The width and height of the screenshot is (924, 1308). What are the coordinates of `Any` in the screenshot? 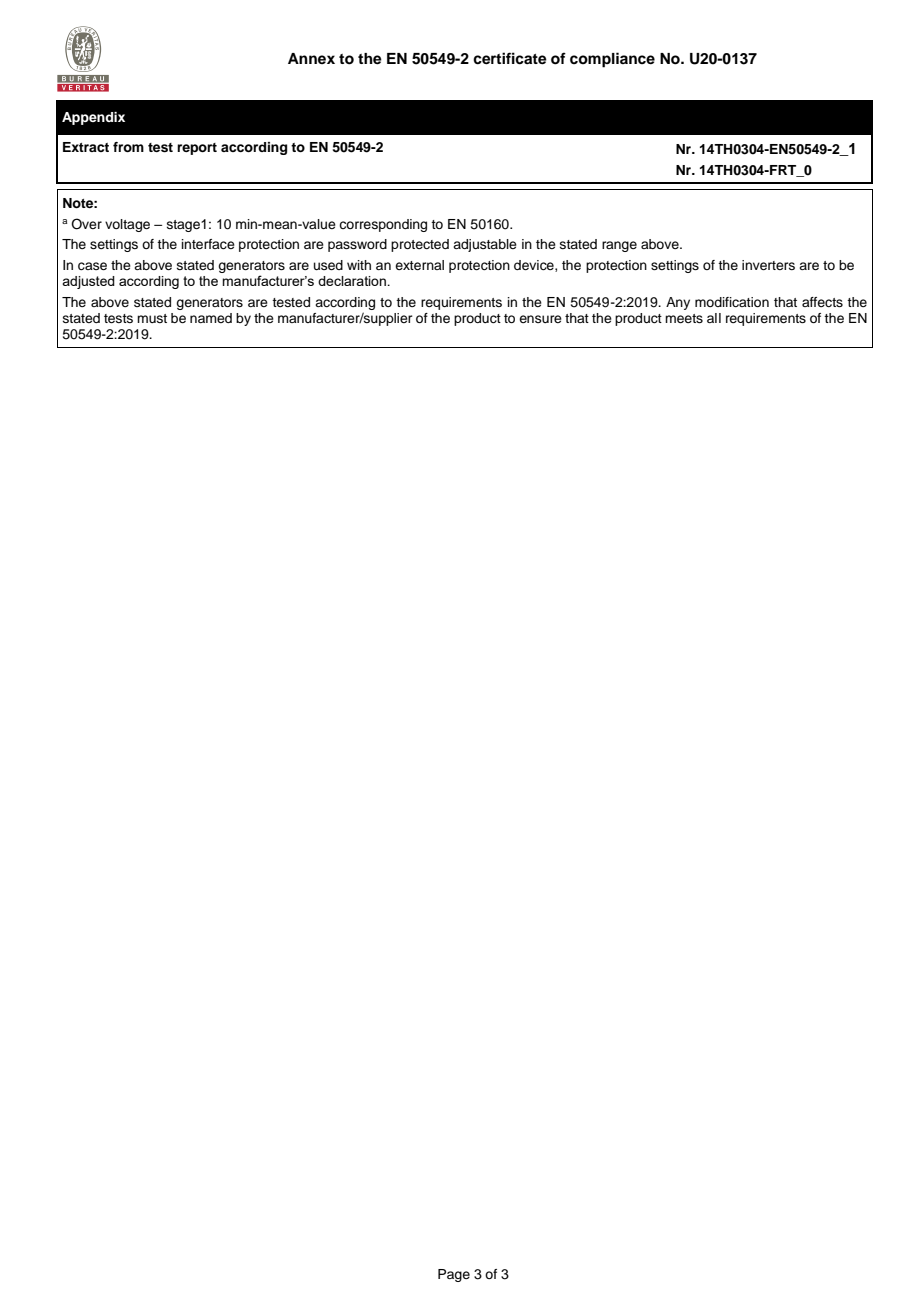 It's located at (678, 303).
